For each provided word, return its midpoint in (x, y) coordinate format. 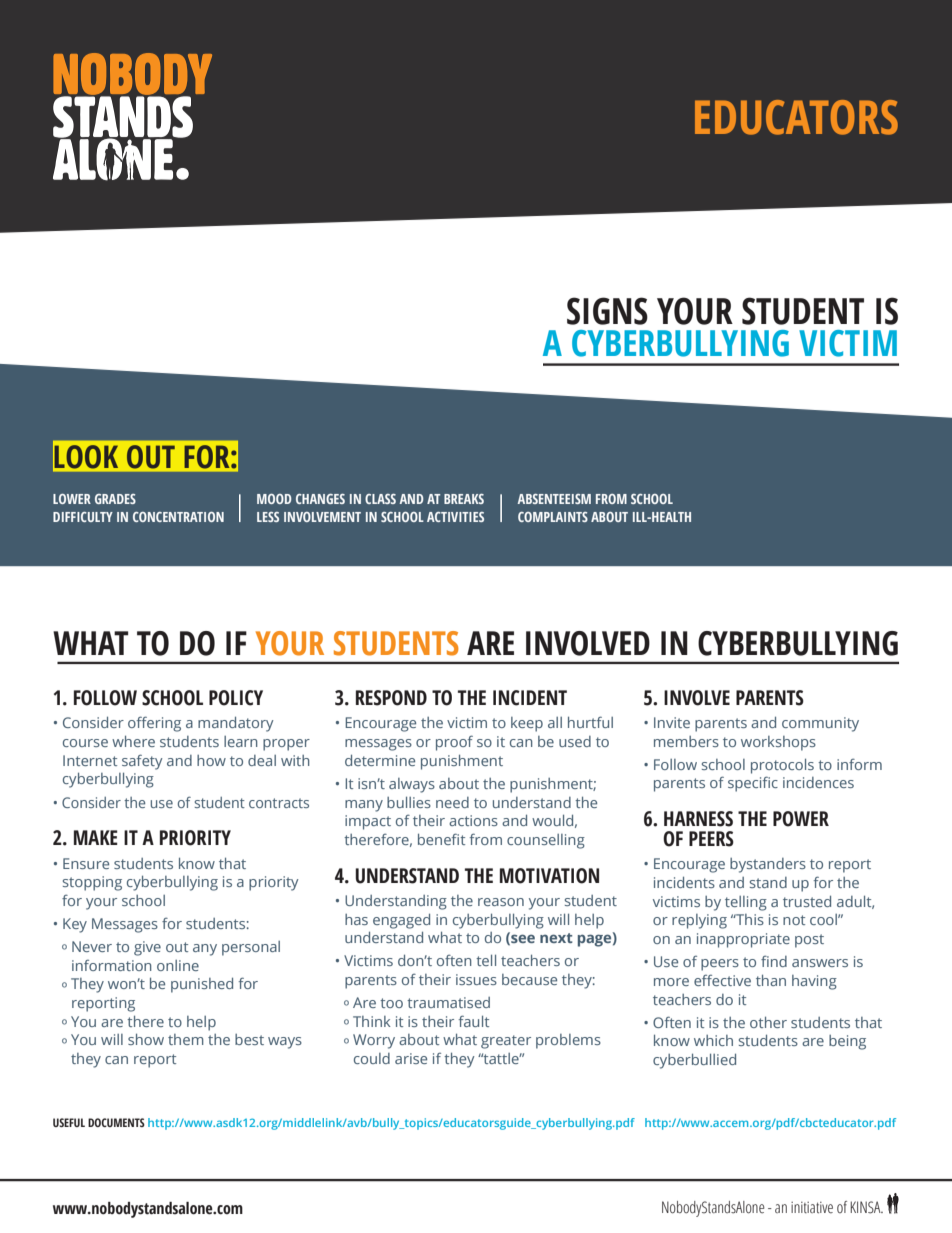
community (820, 724)
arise (411, 1058)
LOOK (86, 456)
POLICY (236, 698)
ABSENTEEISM (554, 499)
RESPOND (391, 698)
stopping (92, 883)
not (794, 920)
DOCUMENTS (116, 1122)
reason (501, 902)
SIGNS (607, 311)
